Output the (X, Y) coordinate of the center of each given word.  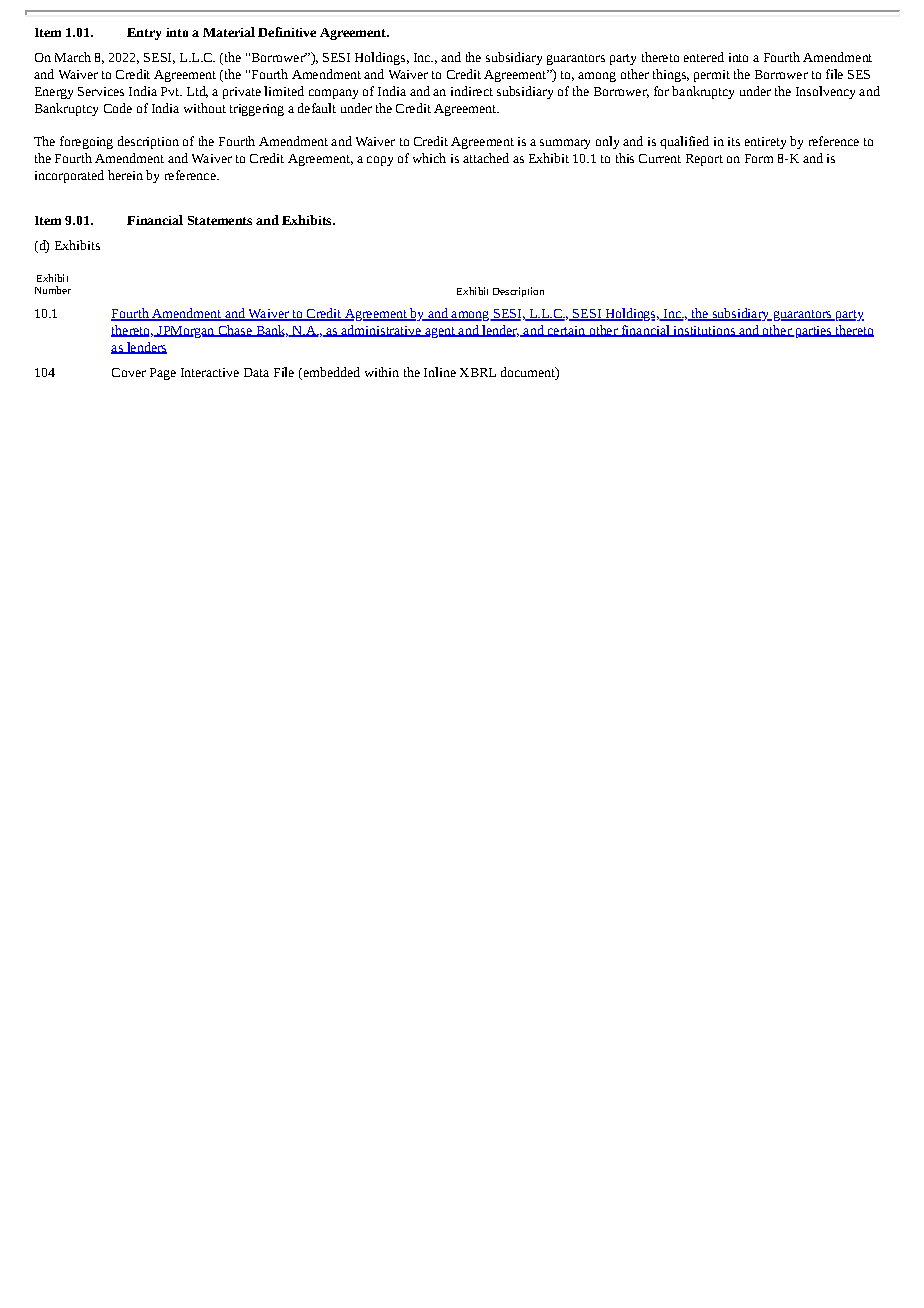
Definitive (287, 32)
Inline (440, 372)
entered (704, 57)
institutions (704, 331)
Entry (144, 34)
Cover (129, 372)
